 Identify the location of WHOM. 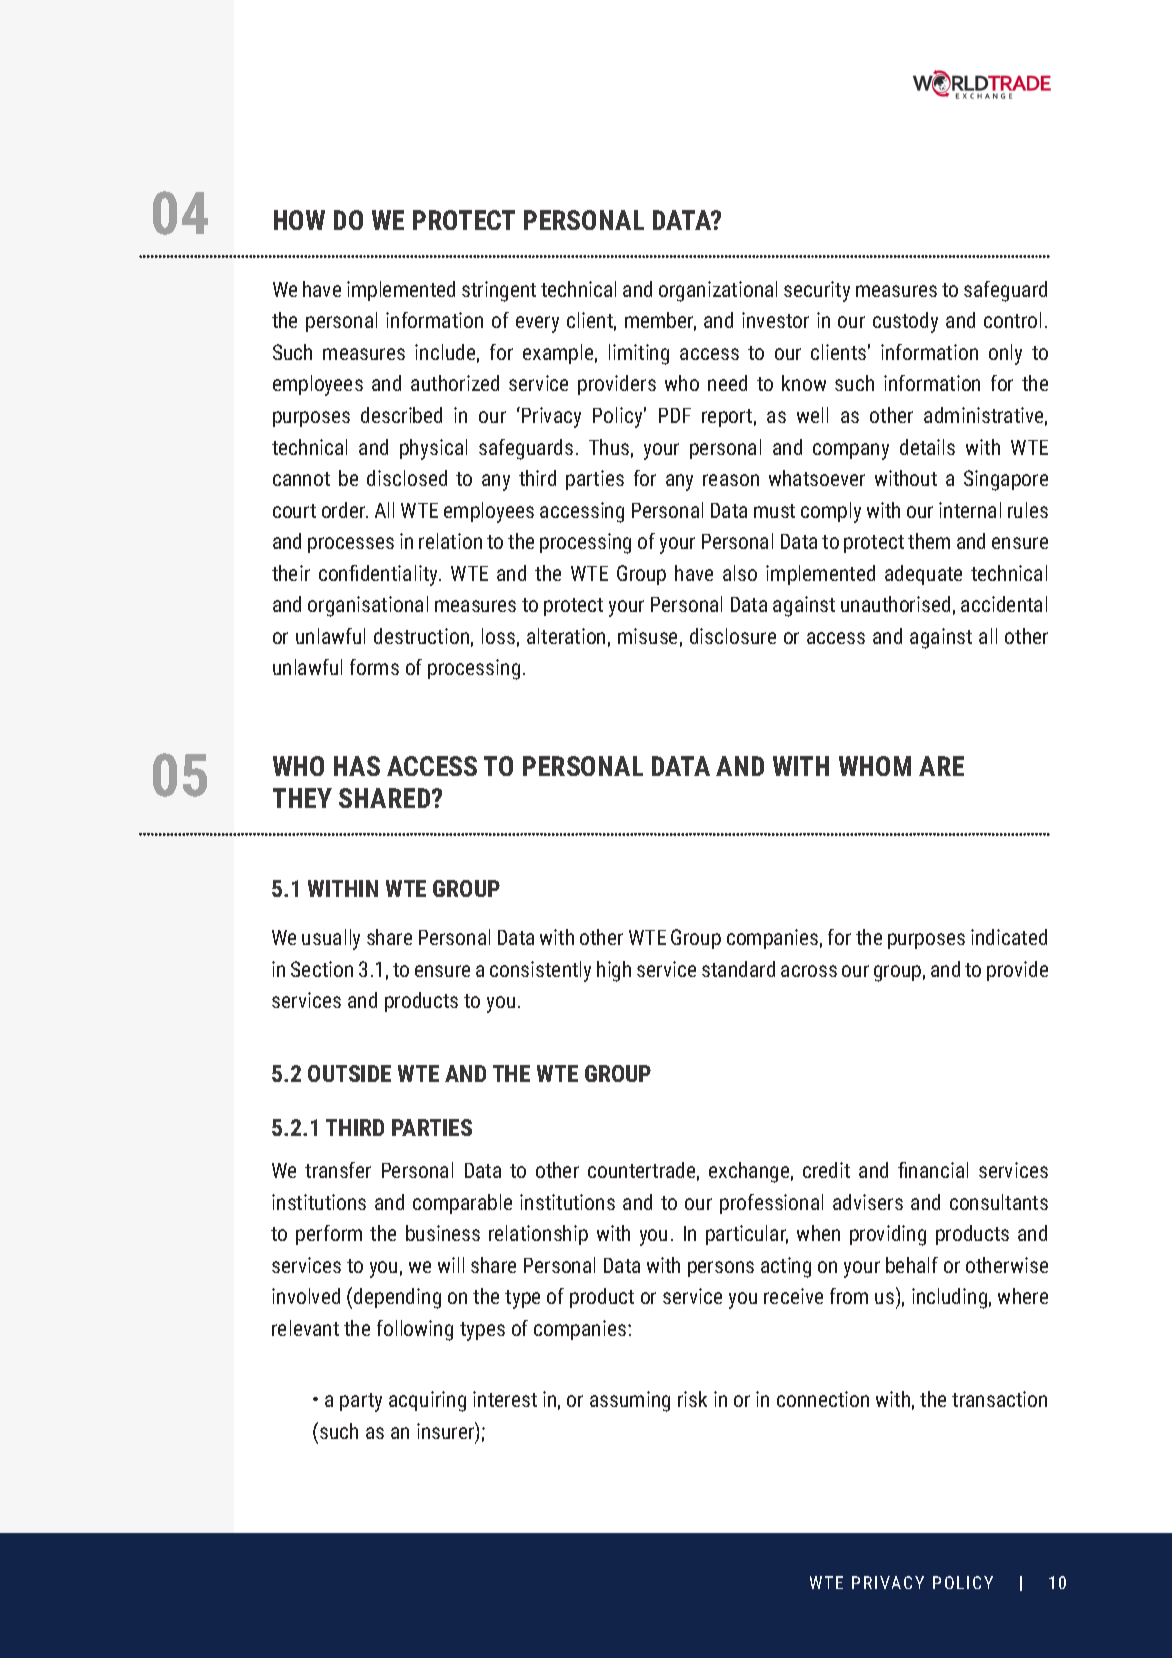
(875, 766).
